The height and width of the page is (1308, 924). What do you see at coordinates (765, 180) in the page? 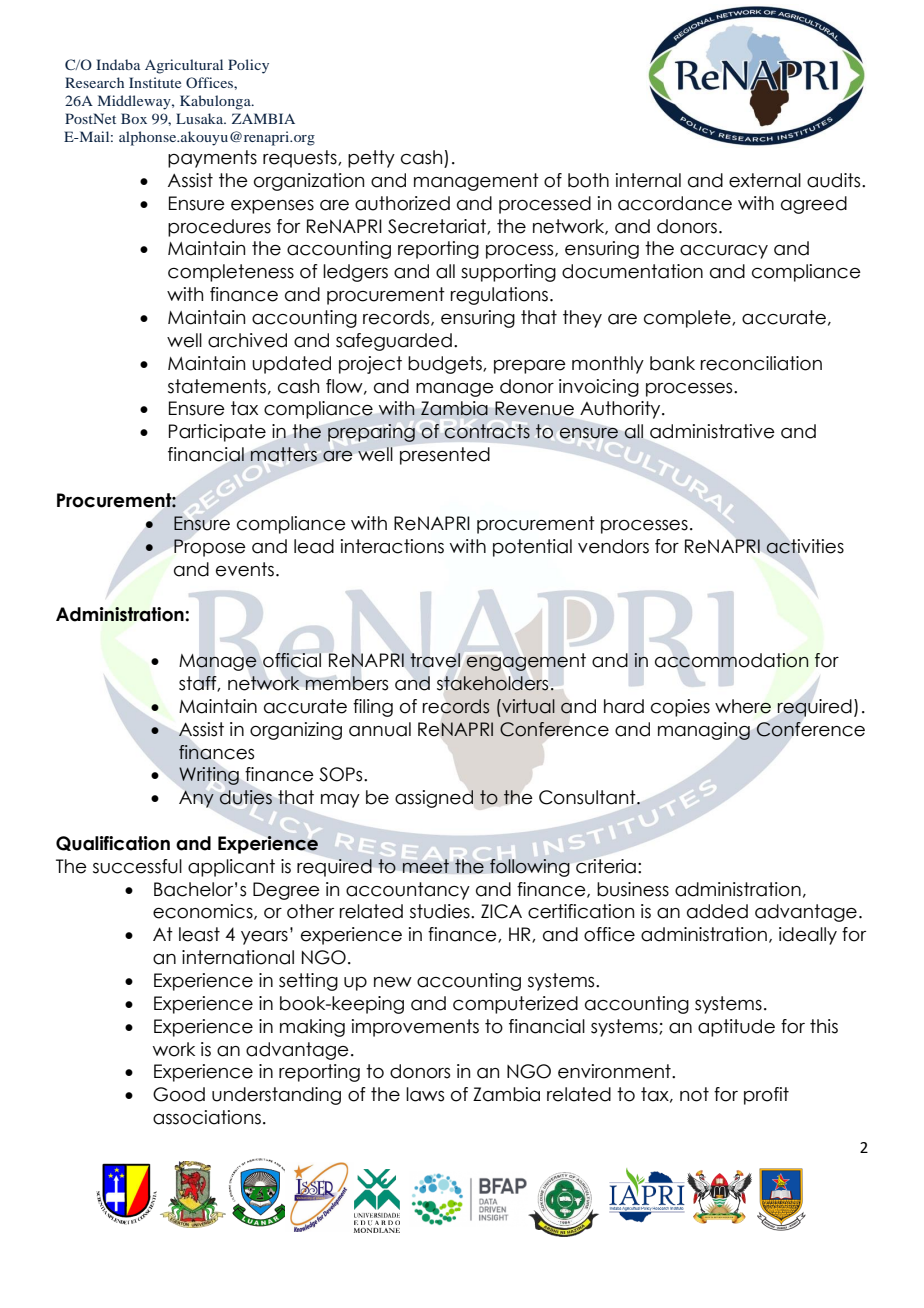
I see `external` at bounding box center [765, 180].
